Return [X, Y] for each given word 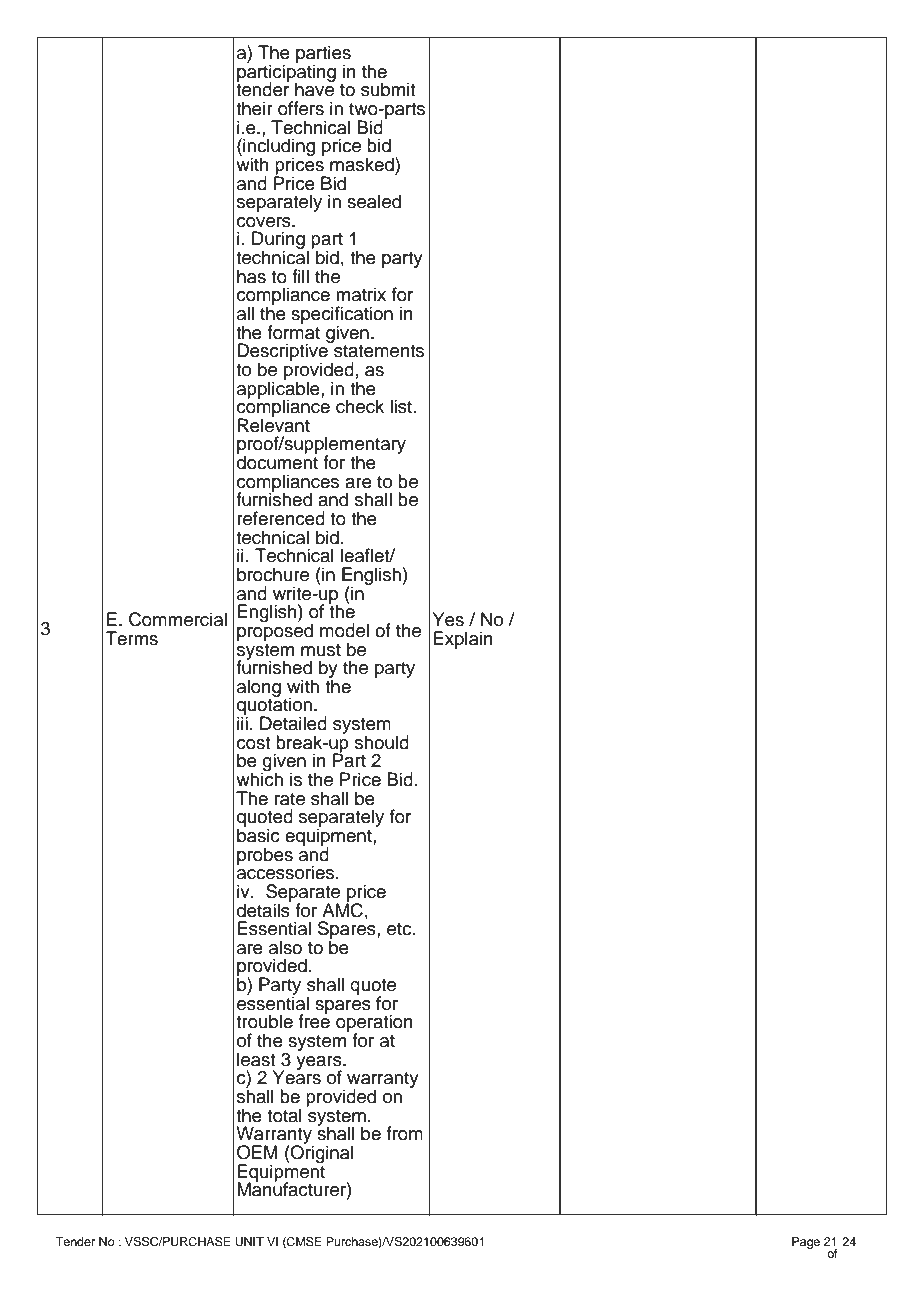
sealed [374, 201]
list [402, 406]
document [277, 461]
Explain [463, 640]
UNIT [249, 1242]
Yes [448, 619]
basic [258, 834]
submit [388, 89]
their [254, 108]
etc [400, 929]
